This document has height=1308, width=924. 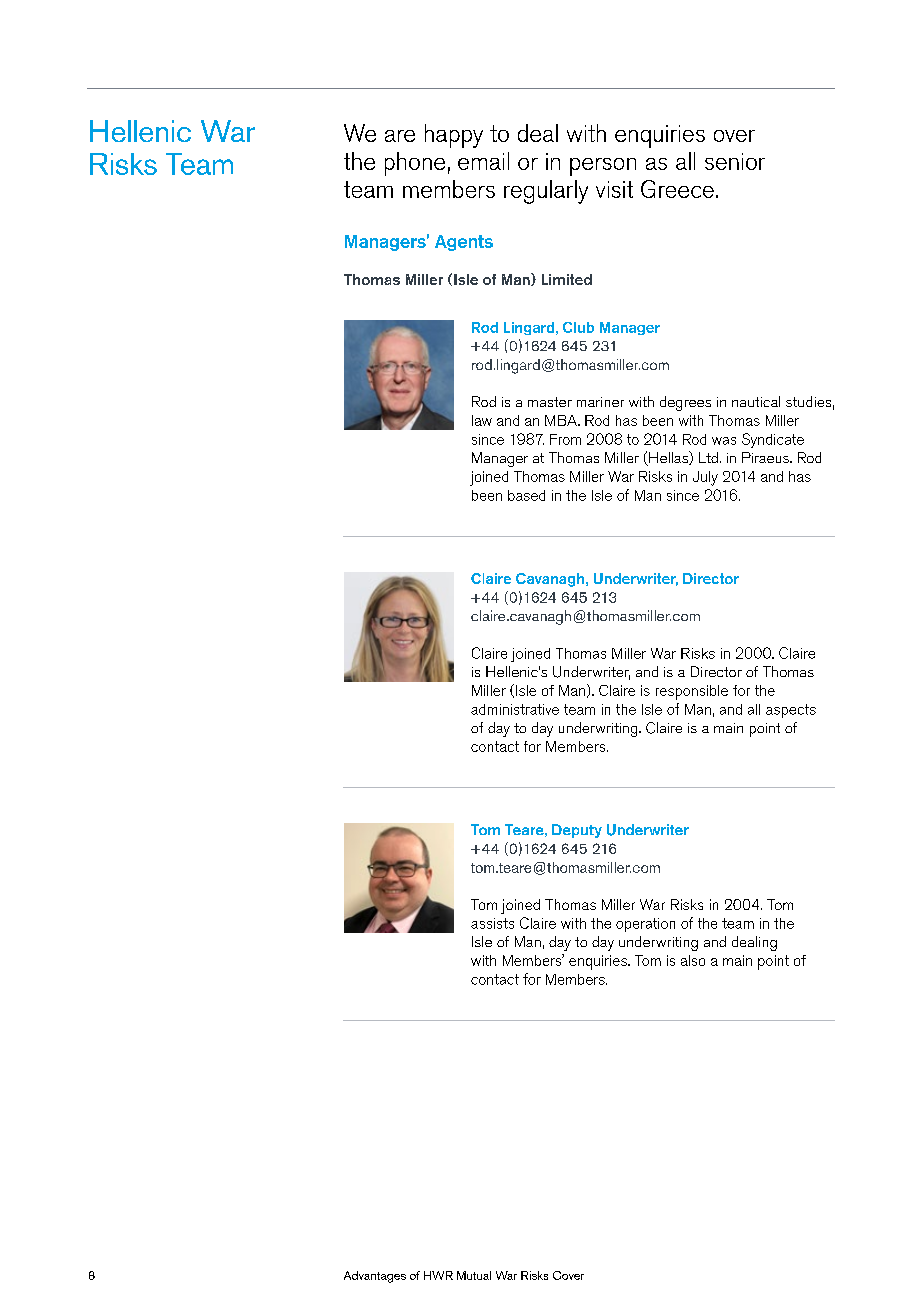 What do you see at coordinates (791, 711) in the document?
I see `aspects` at bounding box center [791, 711].
